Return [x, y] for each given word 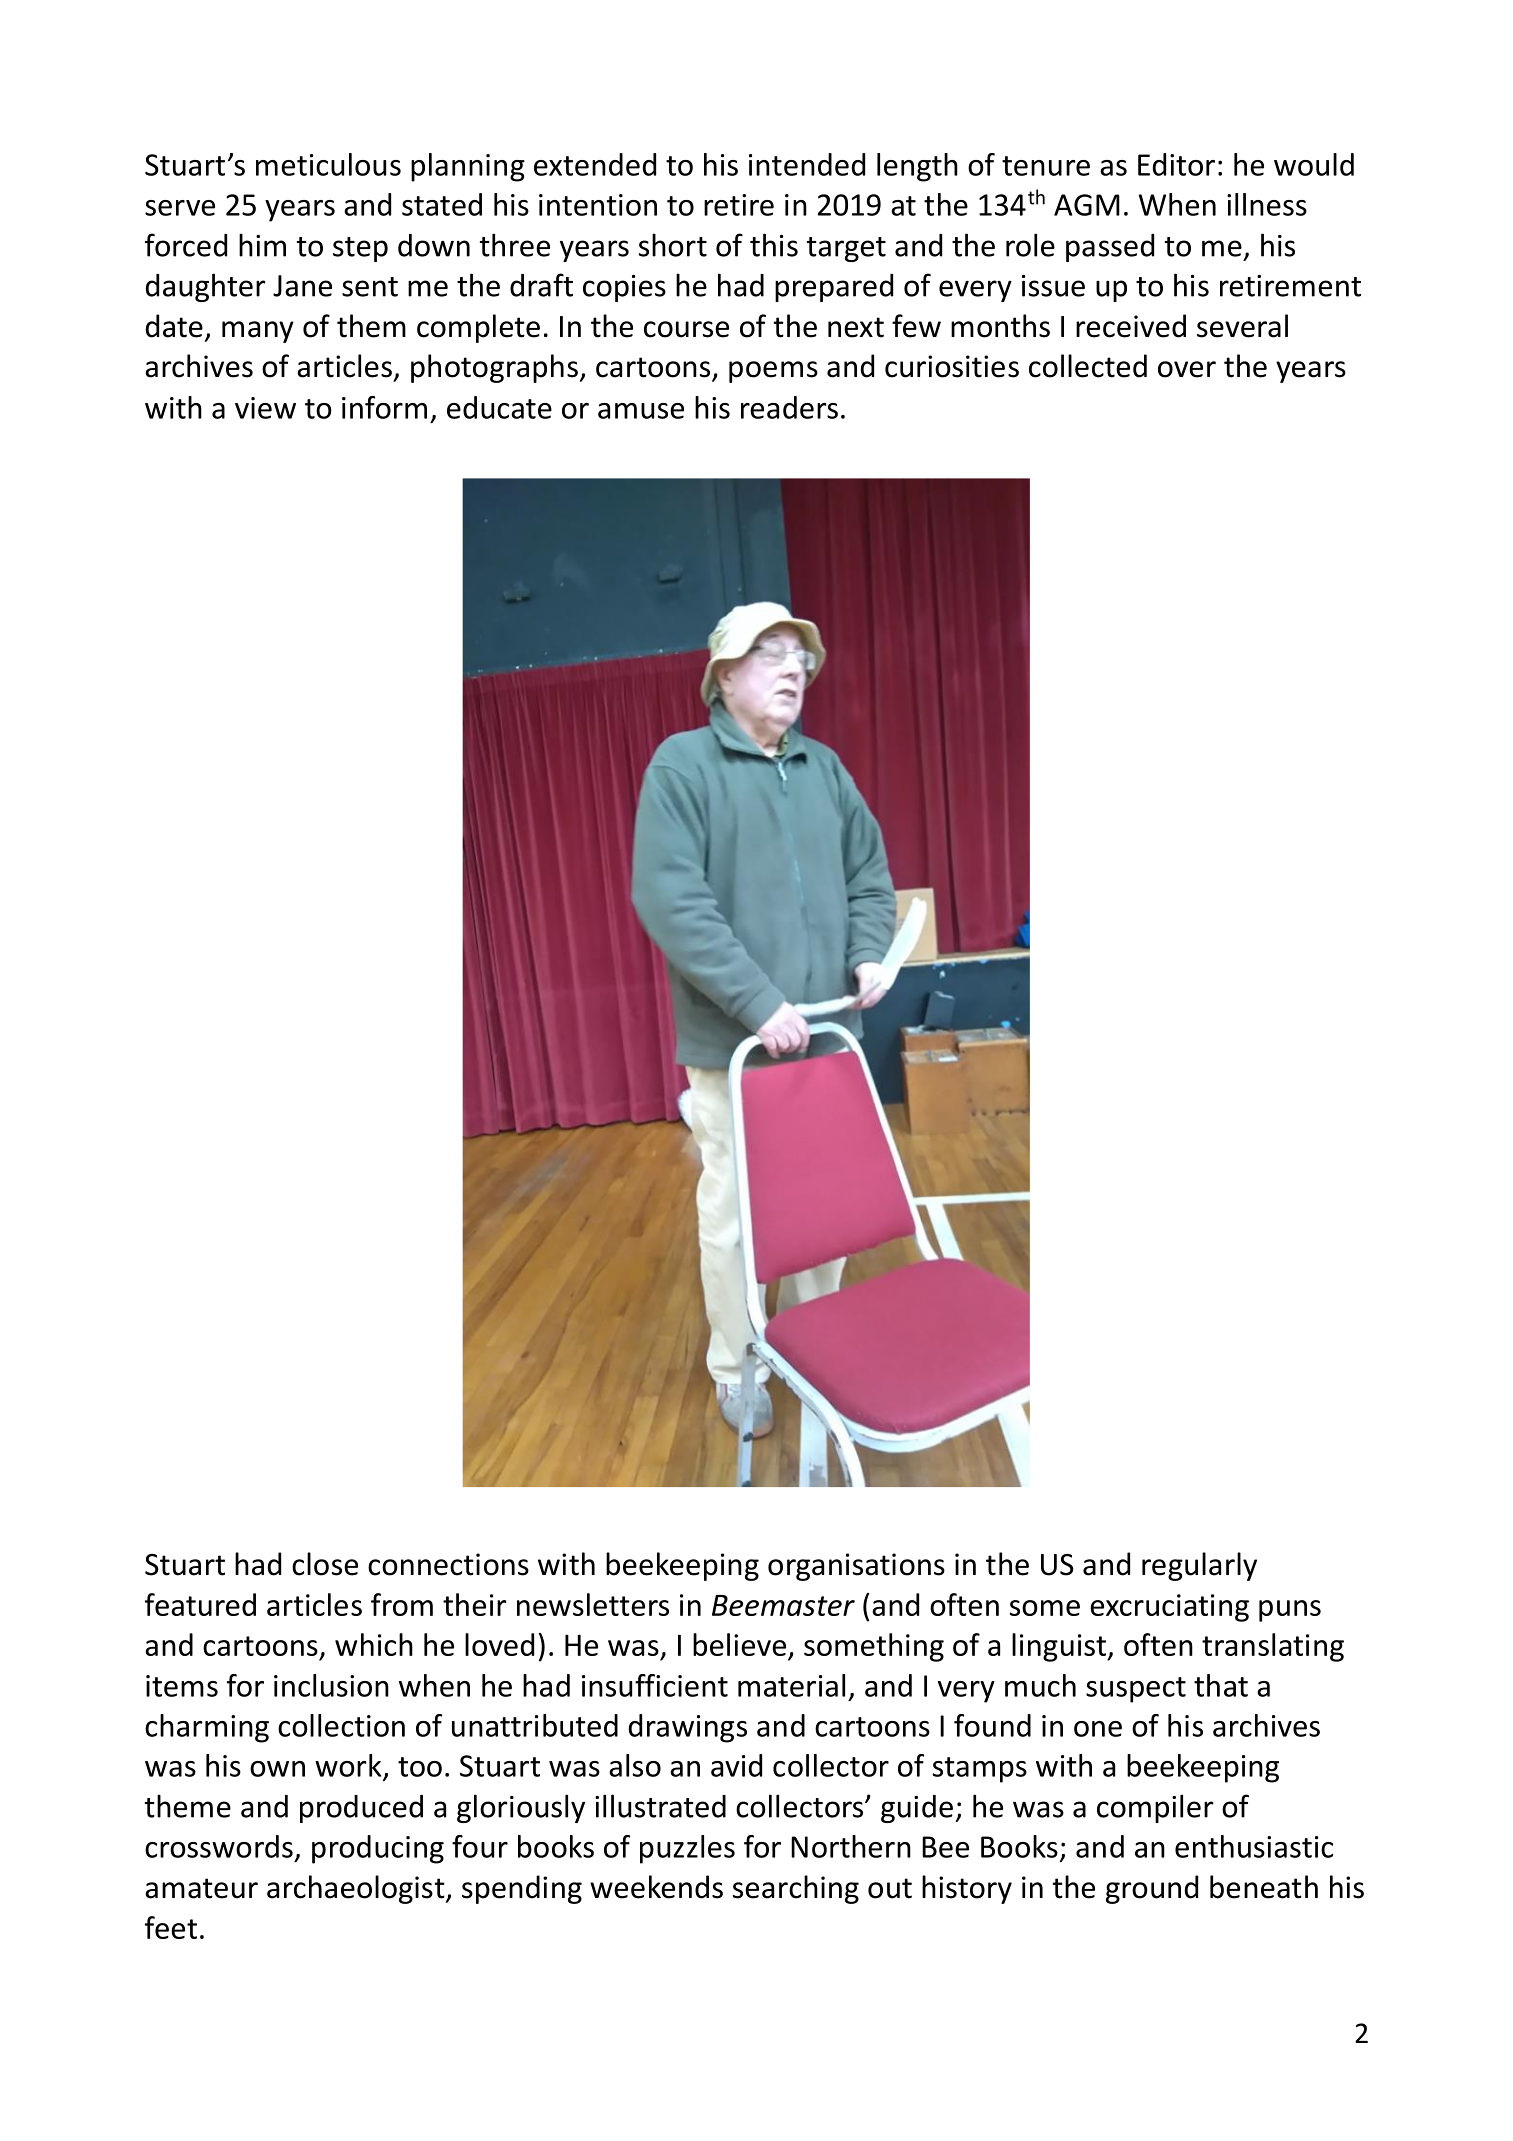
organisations [856, 1567]
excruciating [1169, 1608]
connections [448, 1564]
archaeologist [357, 1889]
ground [1152, 1889]
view [265, 408]
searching [796, 1889]
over [1187, 369]
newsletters [593, 1604]
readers [789, 407]
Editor [1176, 164]
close [325, 1564]
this [774, 245]
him [262, 245]
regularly [1199, 1566]
